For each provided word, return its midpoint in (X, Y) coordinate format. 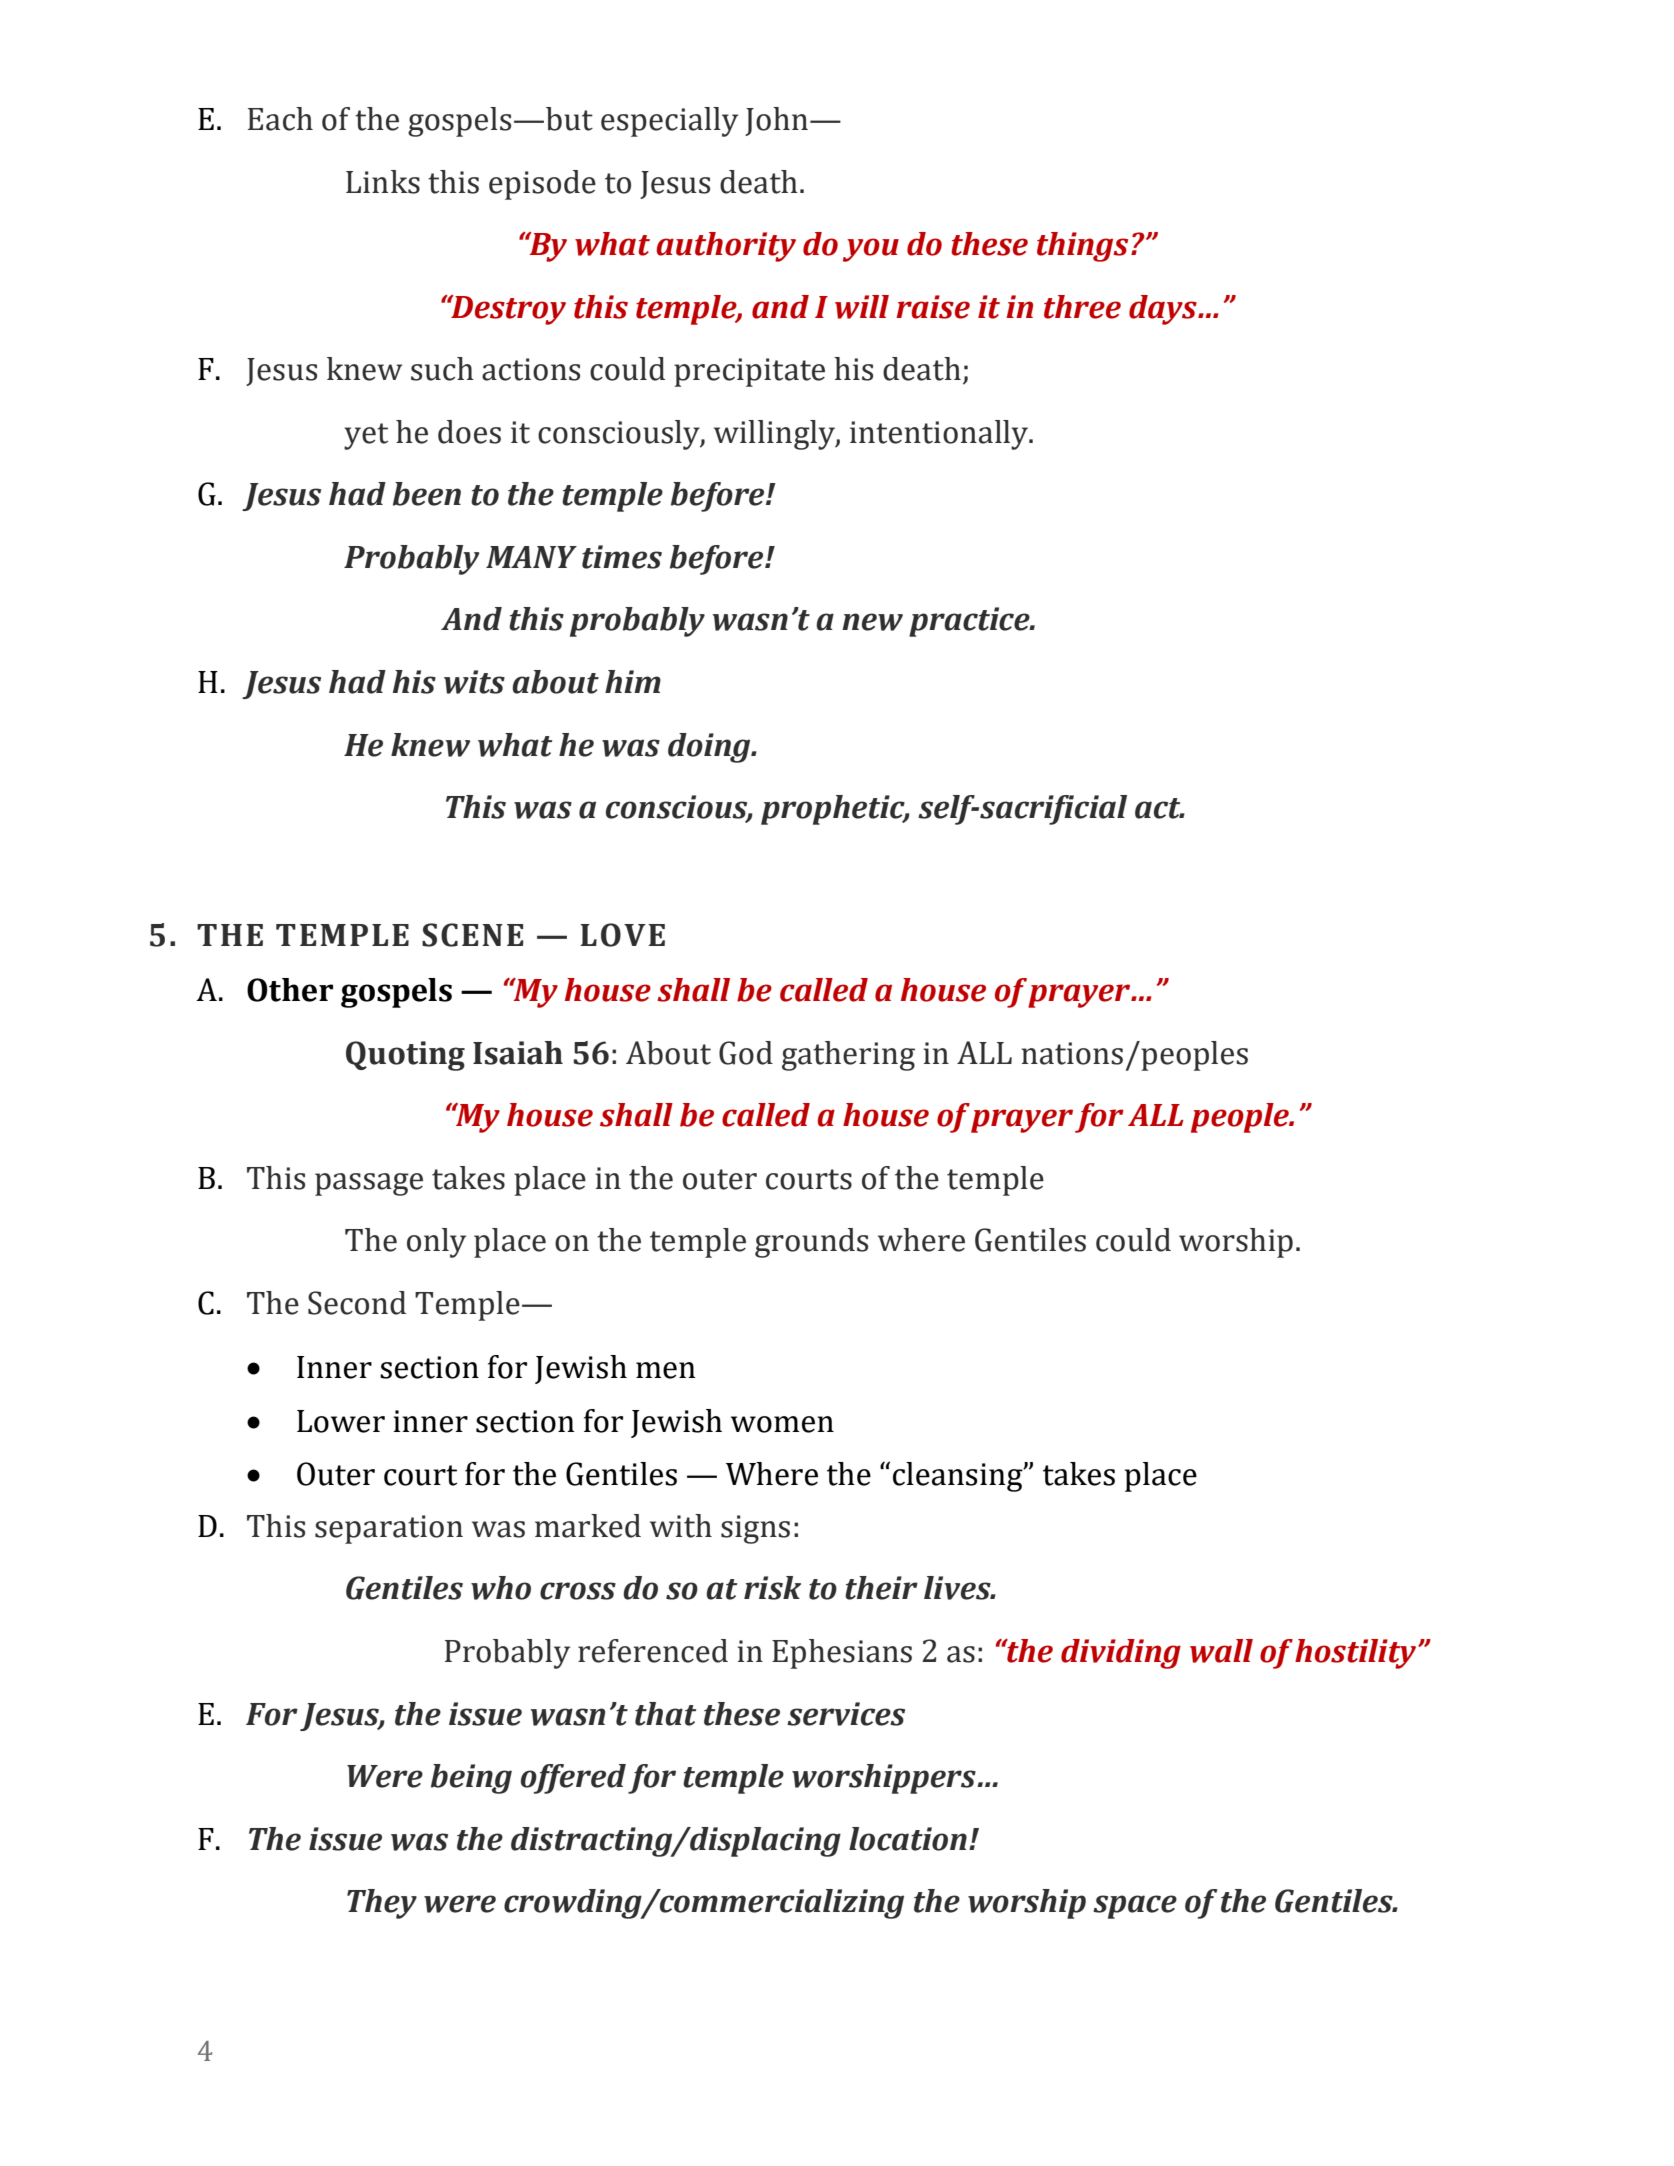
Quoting (405, 1056)
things (1082, 247)
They (382, 1904)
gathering (848, 1056)
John (778, 121)
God (746, 1053)
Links (383, 182)
